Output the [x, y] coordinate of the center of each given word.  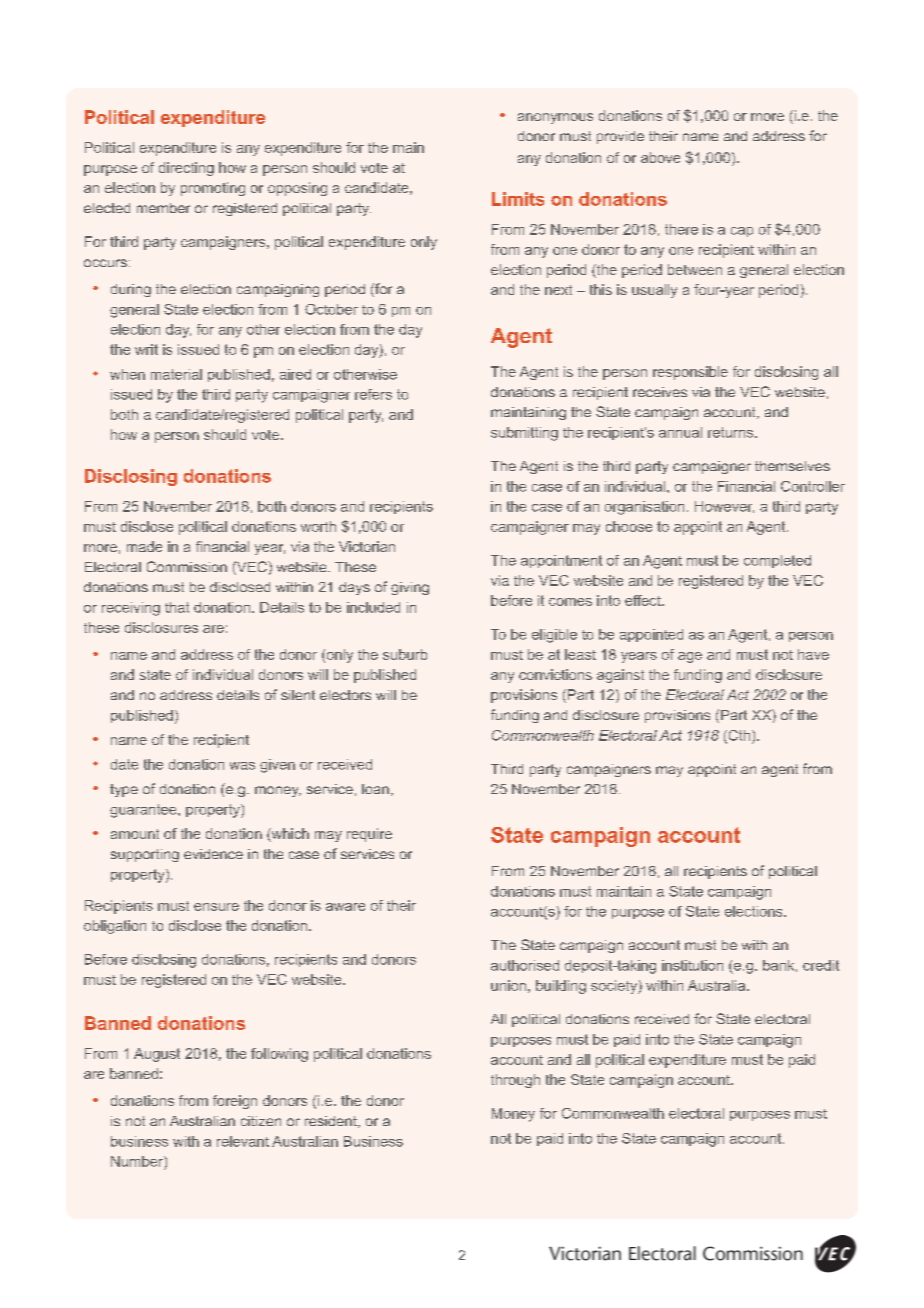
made [144, 546]
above [660, 157]
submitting [524, 434]
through [515, 1081]
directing [186, 169]
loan [375, 789]
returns [732, 432]
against [620, 676]
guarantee [144, 811]
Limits [518, 199]
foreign [235, 1102]
